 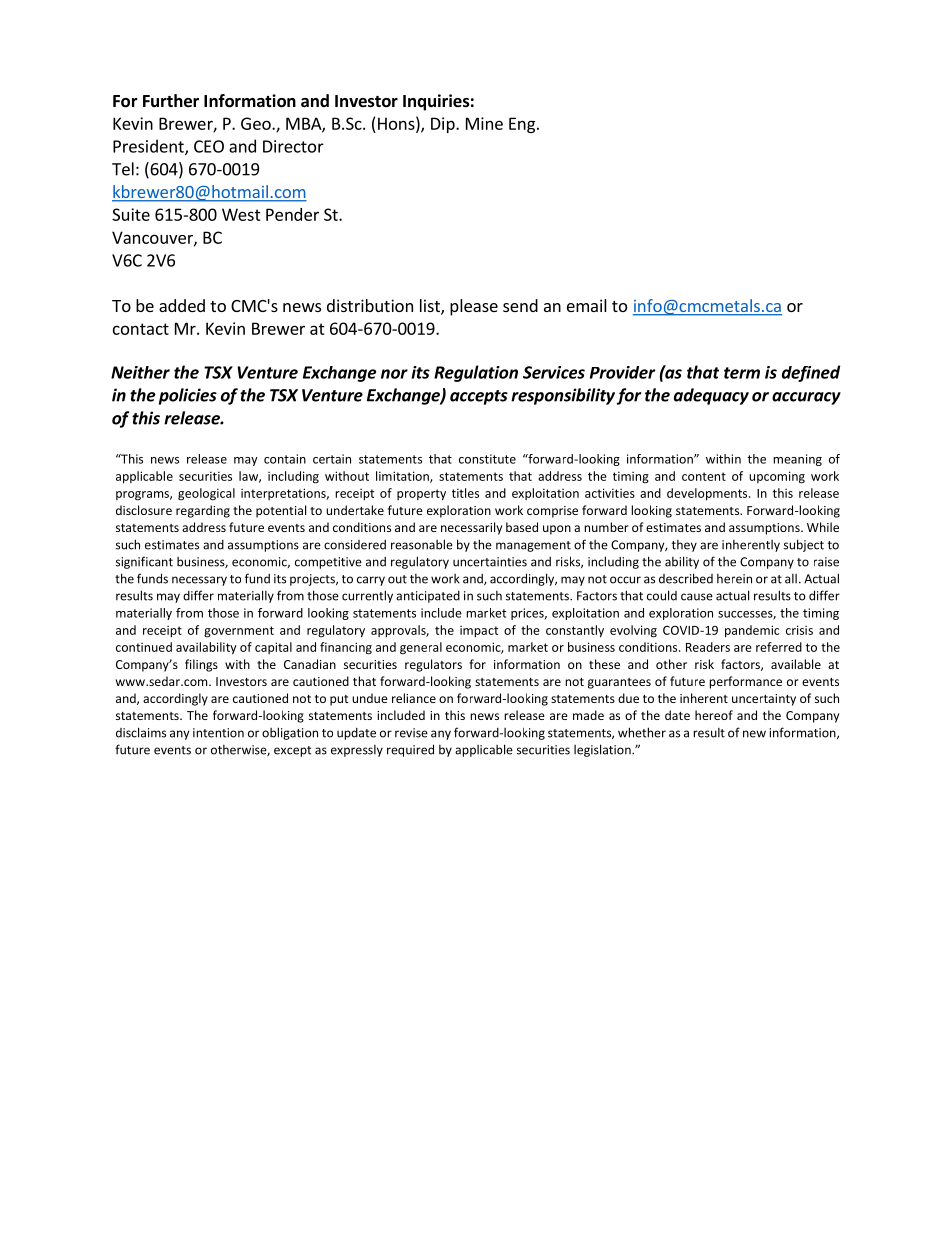 I want to click on government, so click(x=239, y=632).
